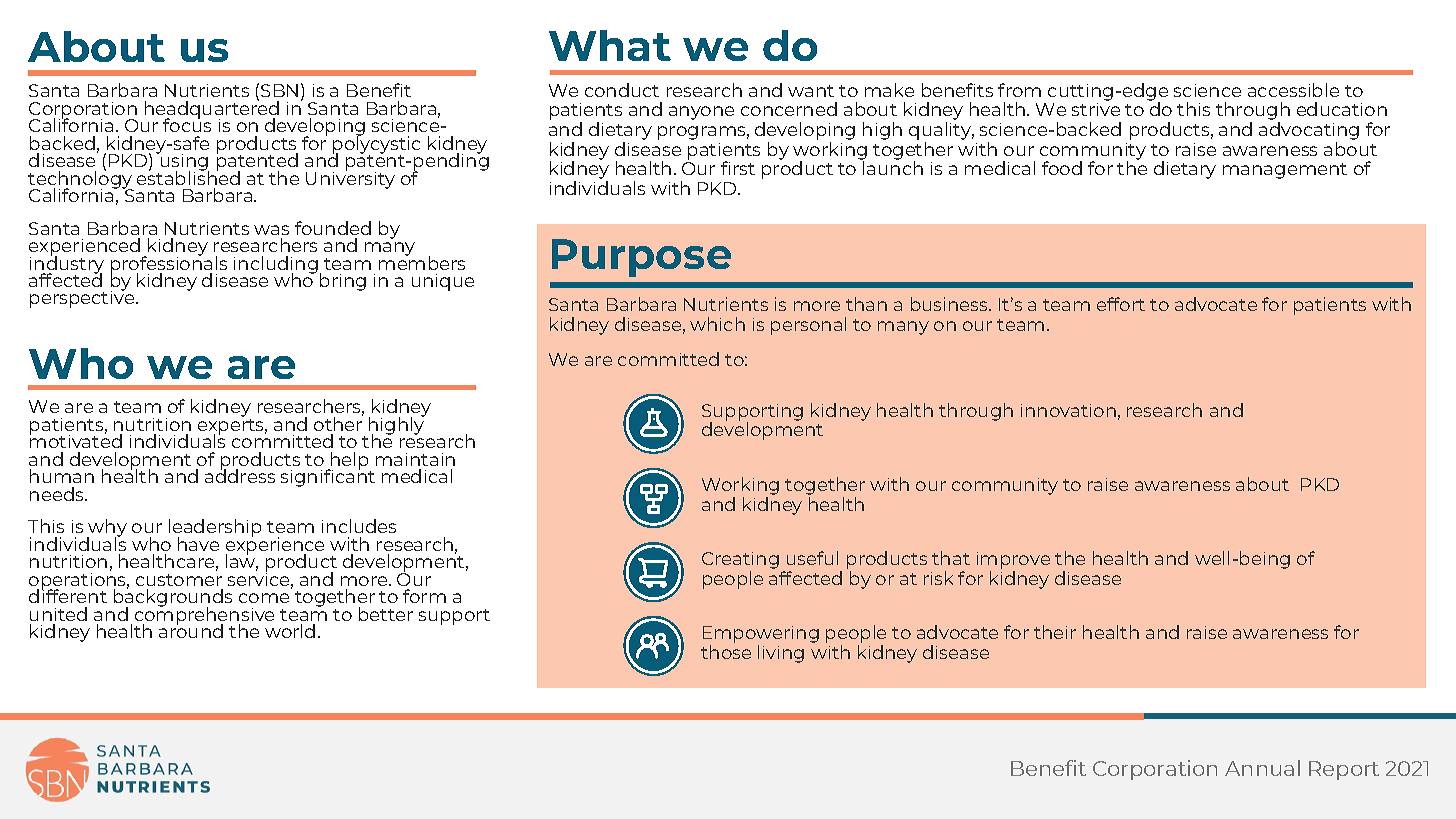  What do you see at coordinates (232, 428) in the screenshot?
I see `experts` at bounding box center [232, 428].
